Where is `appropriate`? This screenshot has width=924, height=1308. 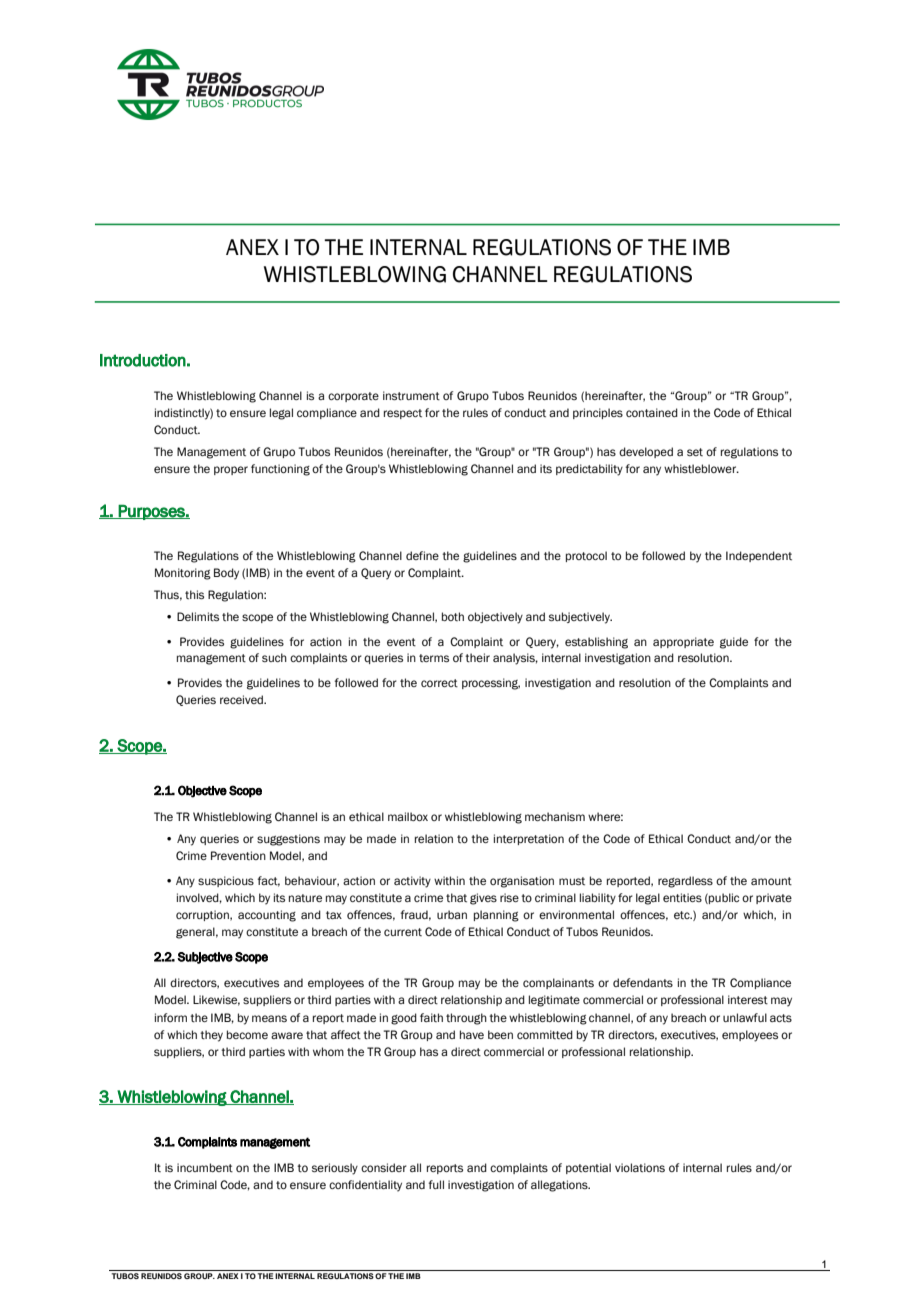
appropriate is located at coordinates (683, 642).
